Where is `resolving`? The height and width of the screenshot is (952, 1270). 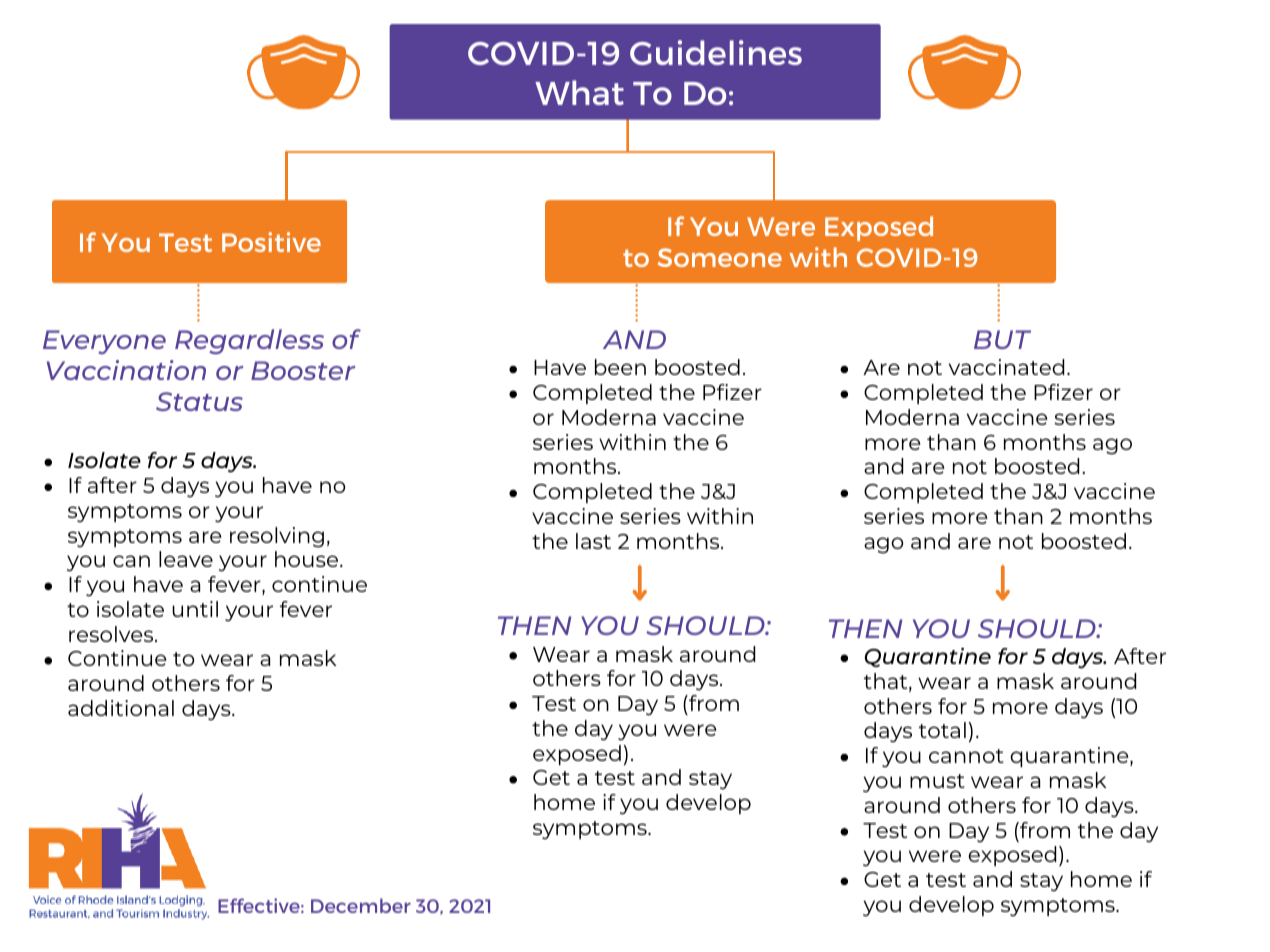
resolving is located at coordinates (277, 537).
